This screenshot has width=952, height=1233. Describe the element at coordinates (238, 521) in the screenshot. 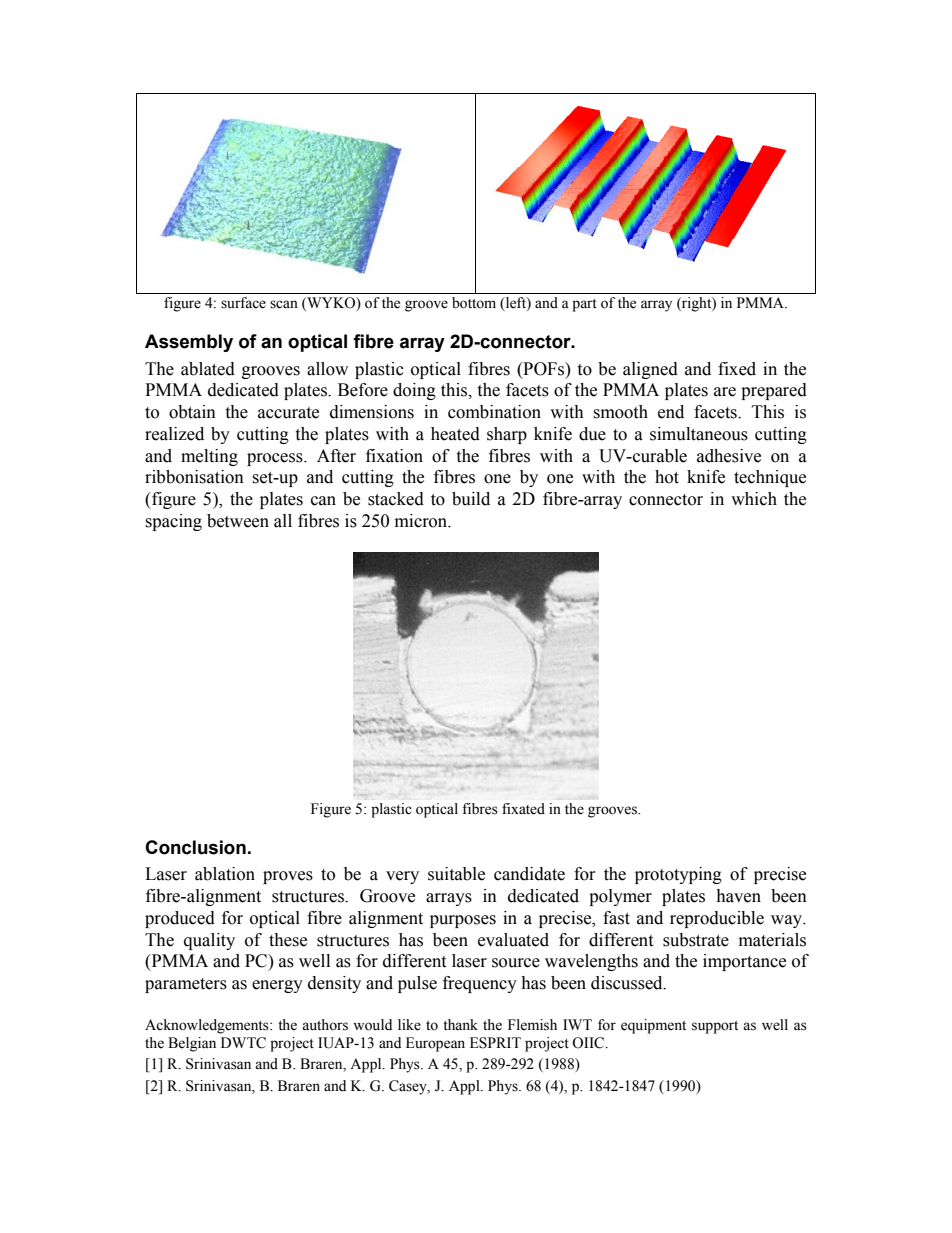

I see `between` at that location.
